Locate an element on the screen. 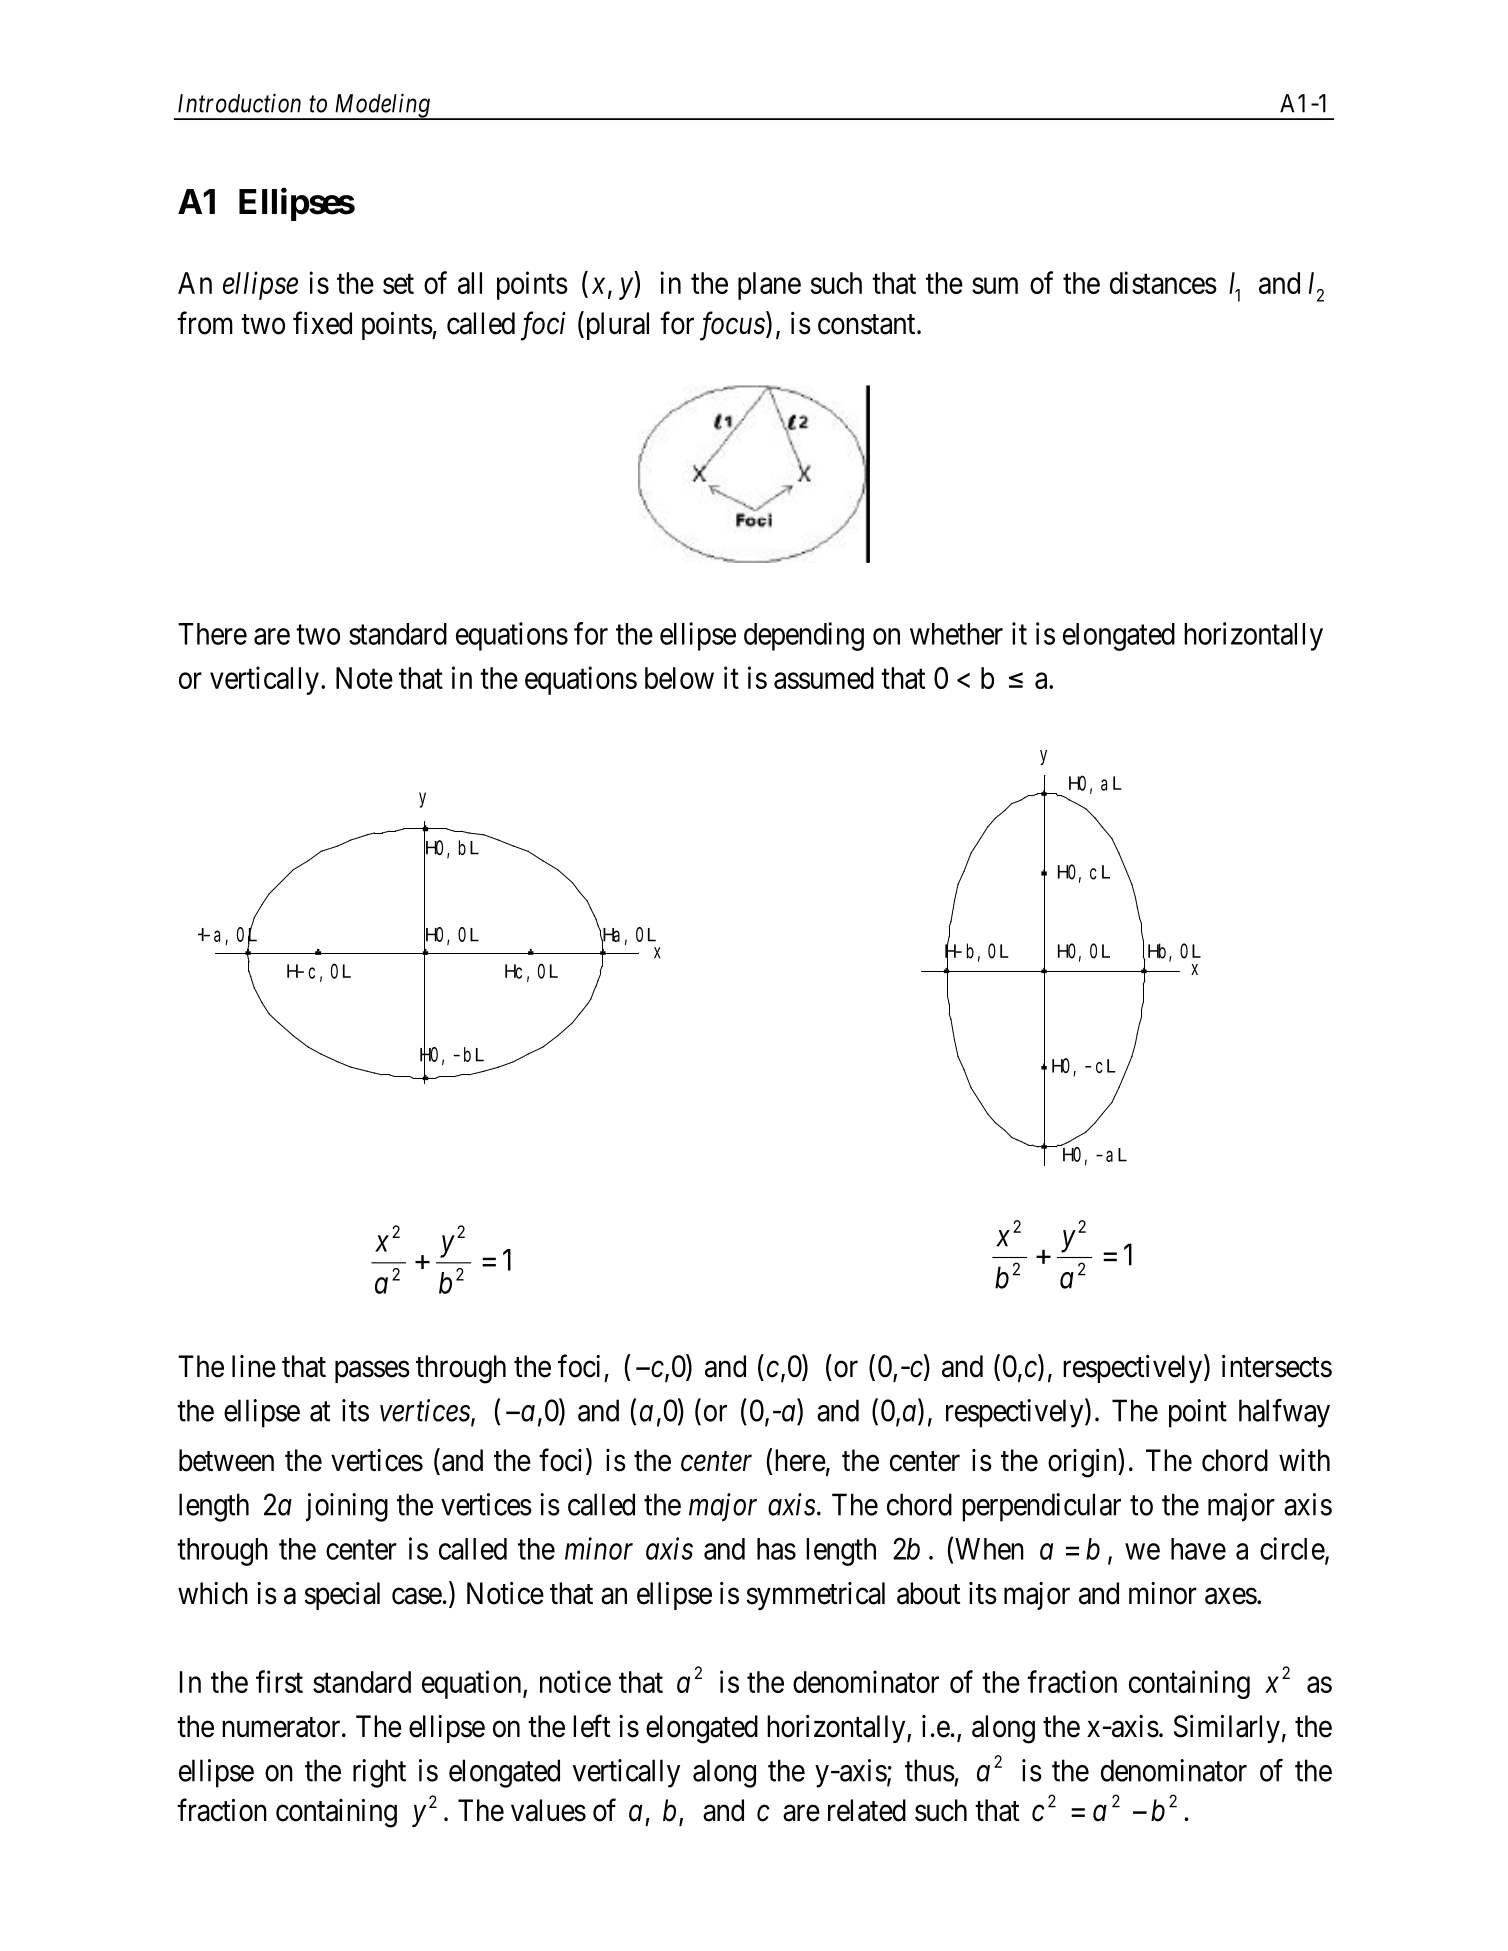 This screenshot has height=1951, width=1508. related is located at coordinates (867, 1810).
